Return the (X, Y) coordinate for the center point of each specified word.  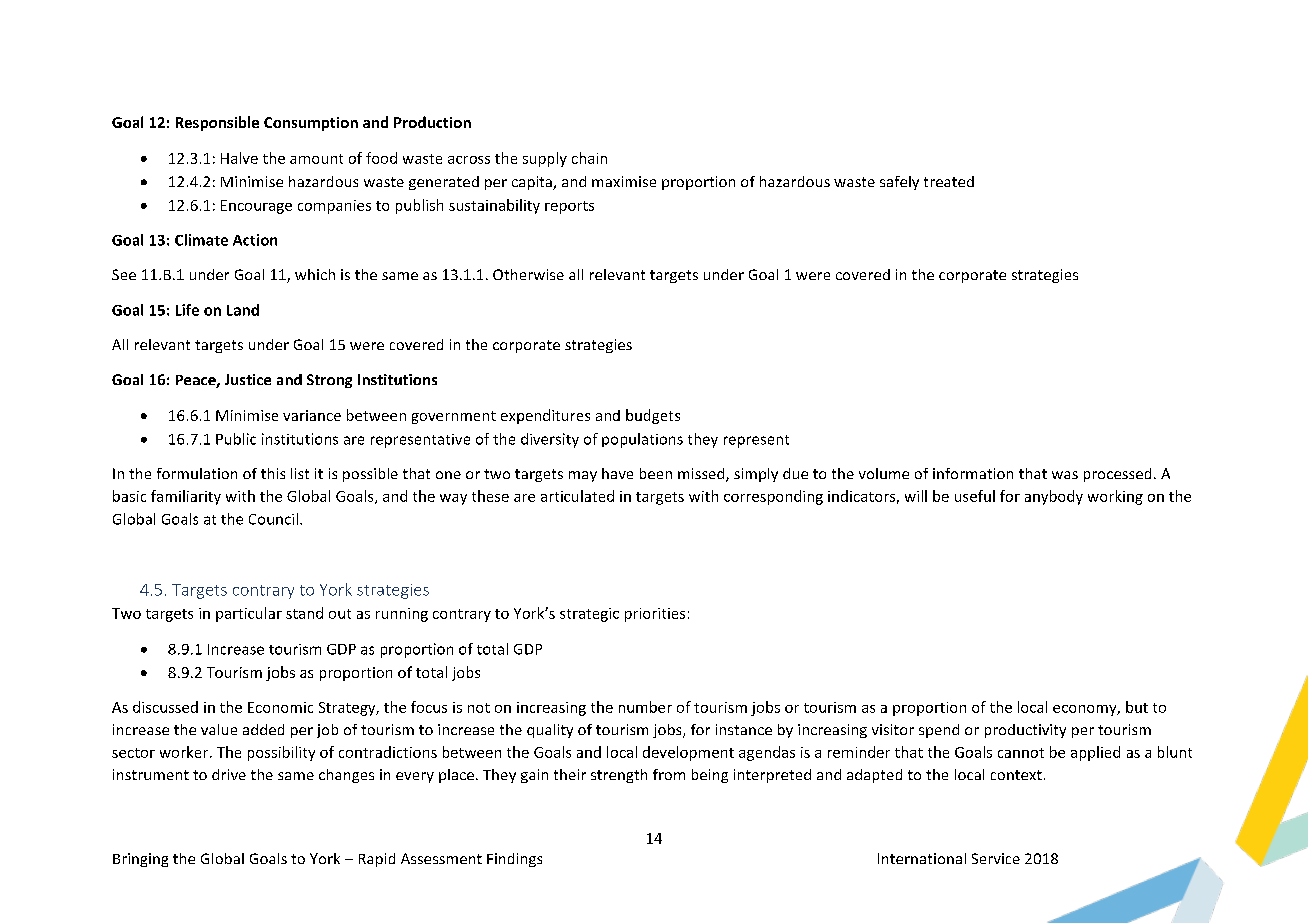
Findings (514, 860)
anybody (1054, 497)
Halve (239, 158)
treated (949, 181)
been (656, 473)
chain (589, 158)
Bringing (140, 860)
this (273, 473)
